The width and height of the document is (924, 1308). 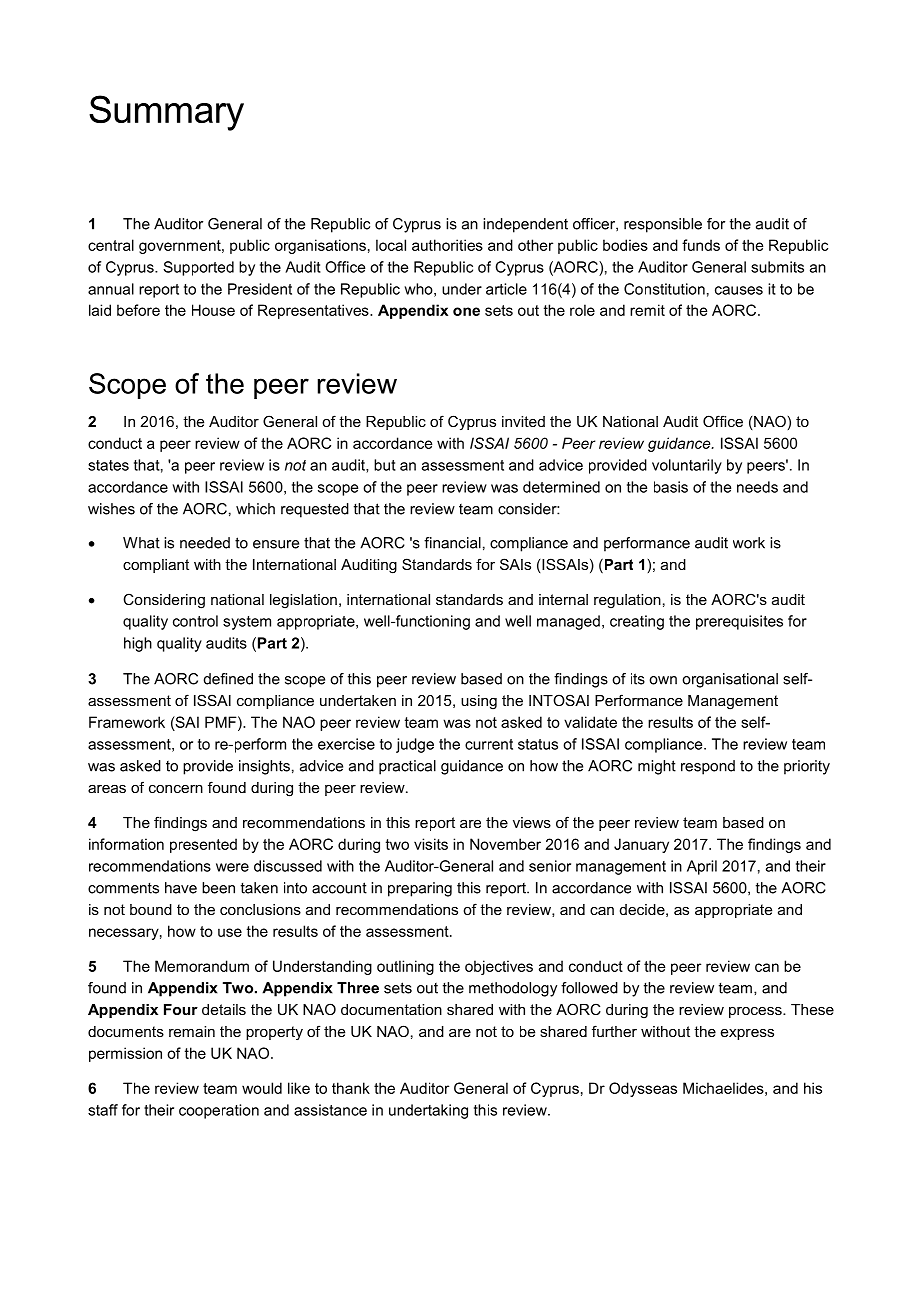 I want to click on thank, so click(x=351, y=1088).
